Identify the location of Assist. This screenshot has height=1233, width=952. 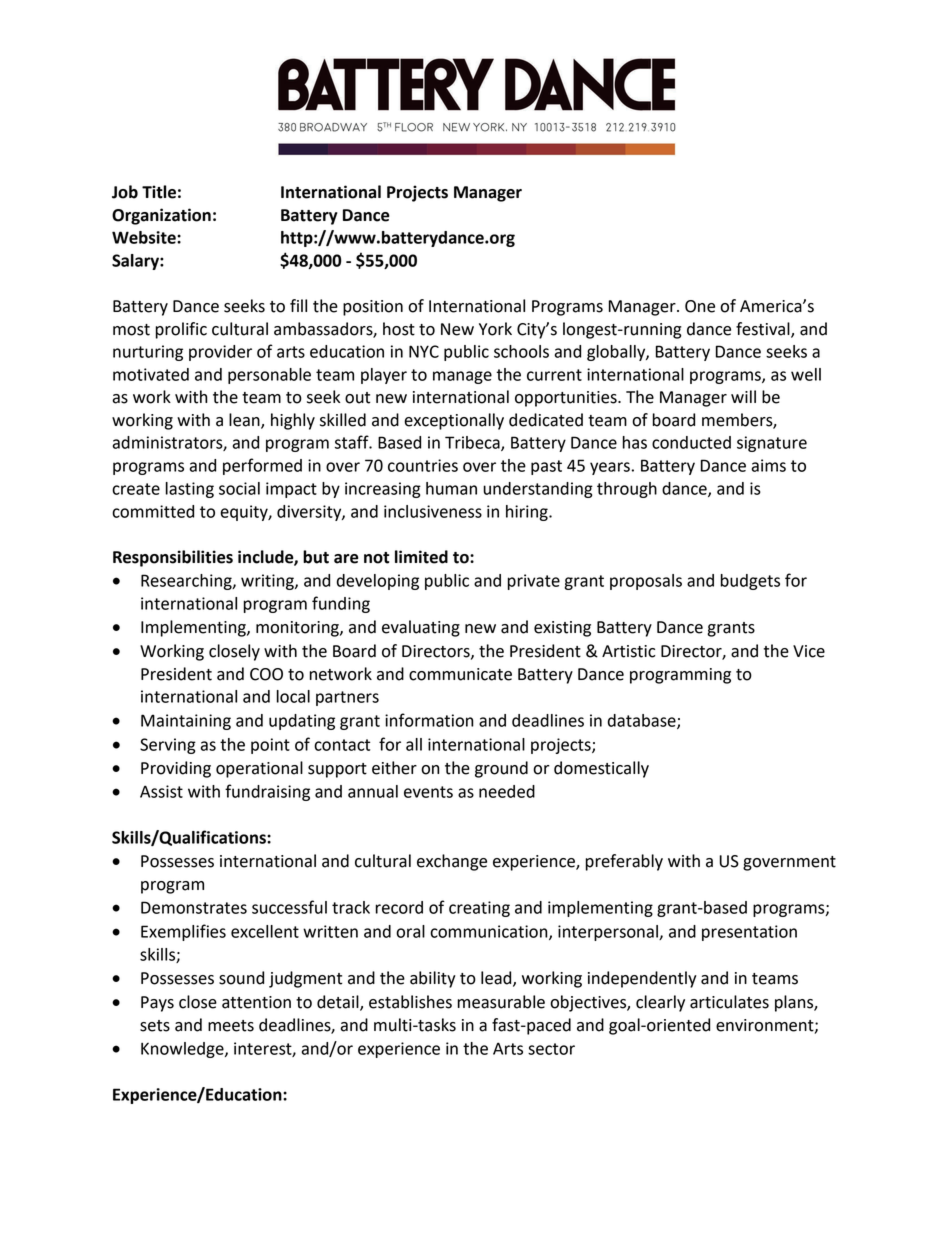
(161, 791).
